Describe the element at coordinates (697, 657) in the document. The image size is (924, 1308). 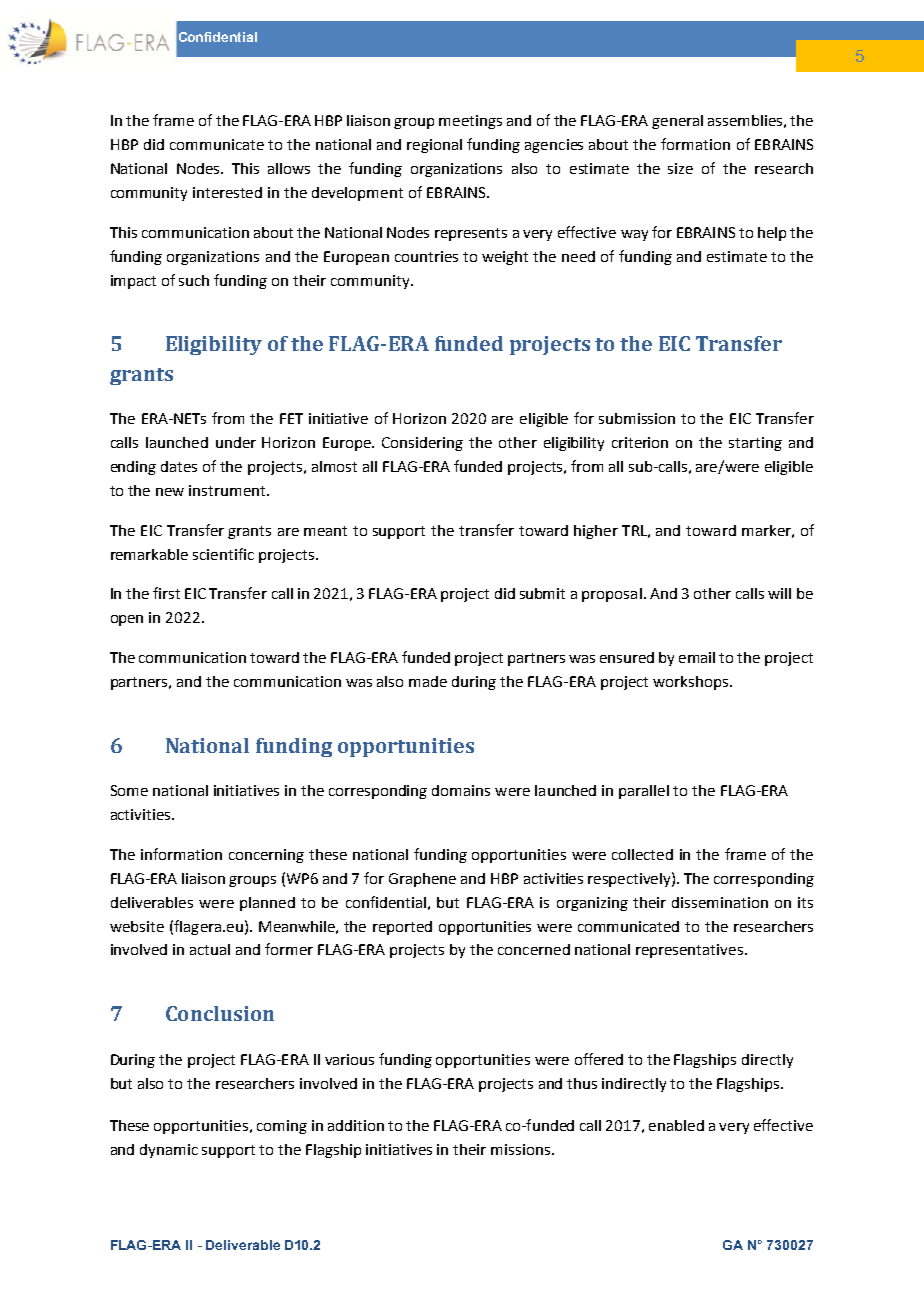
I see `email` at that location.
